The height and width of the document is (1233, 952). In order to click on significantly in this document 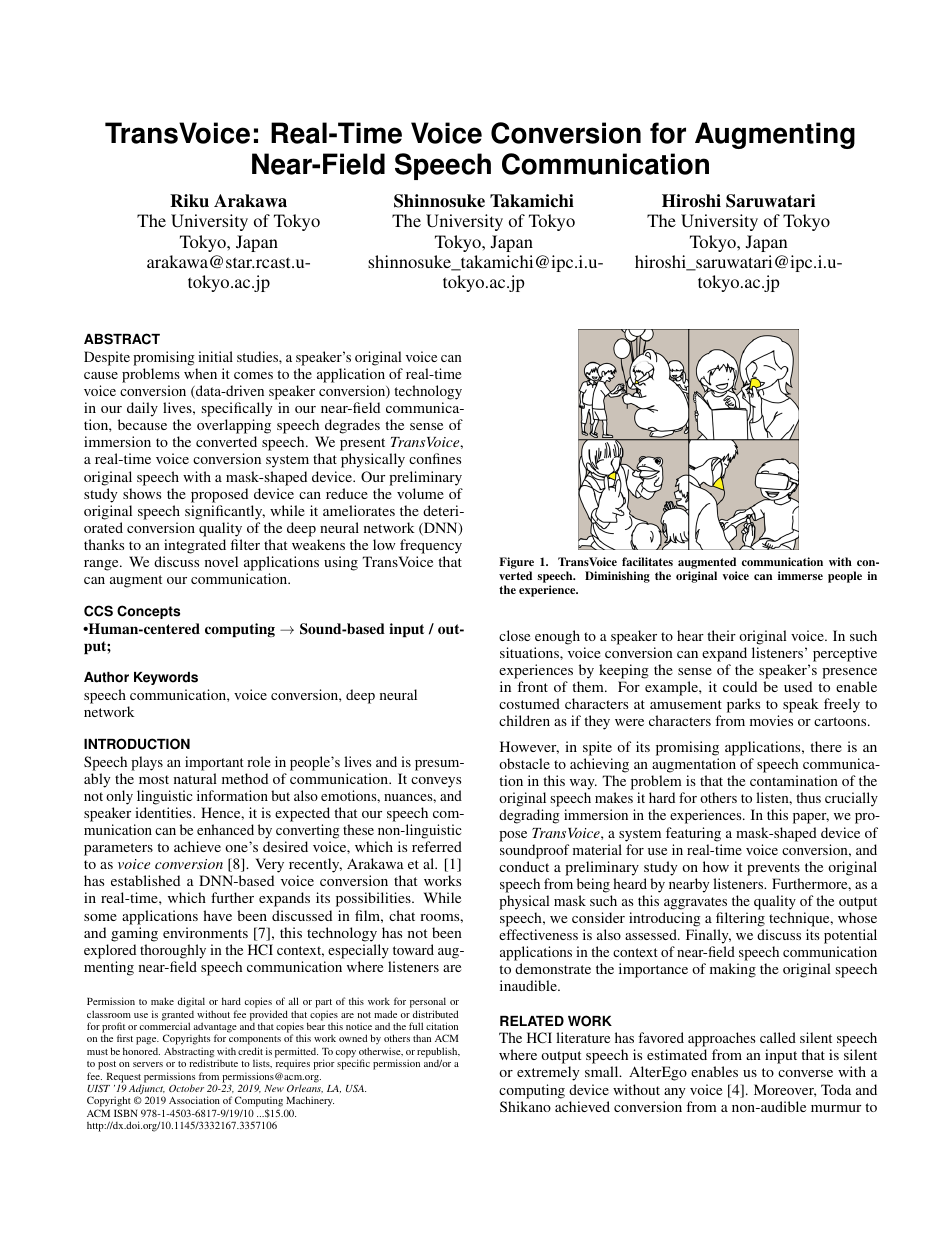, I will do `click(225, 512)`.
